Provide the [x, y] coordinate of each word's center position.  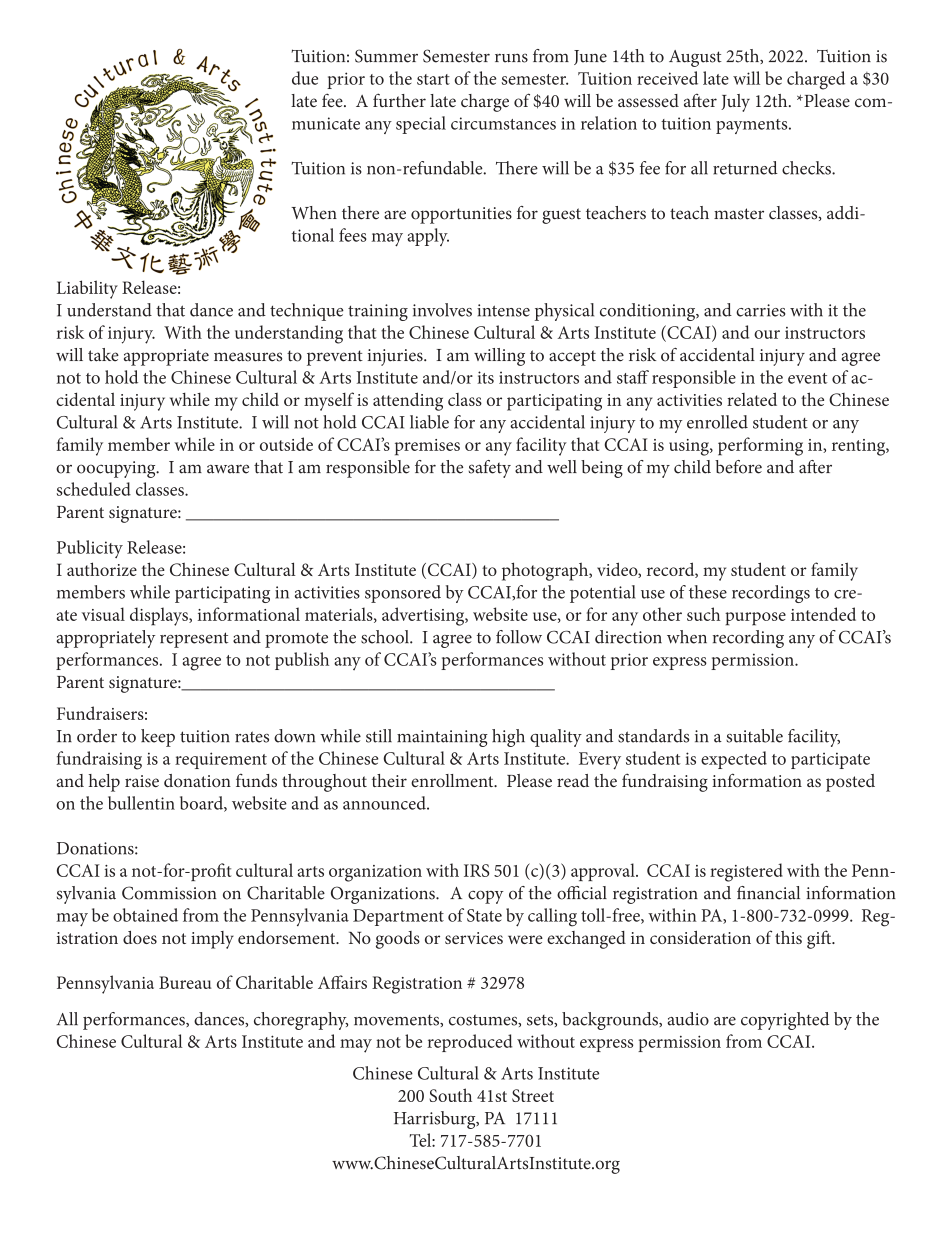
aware [228, 469]
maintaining [442, 738]
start [433, 79]
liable [429, 422]
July [735, 103]
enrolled [717, 422]
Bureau [185, 982]
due [305, 78]
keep [158, 738]
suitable [754, 736]
